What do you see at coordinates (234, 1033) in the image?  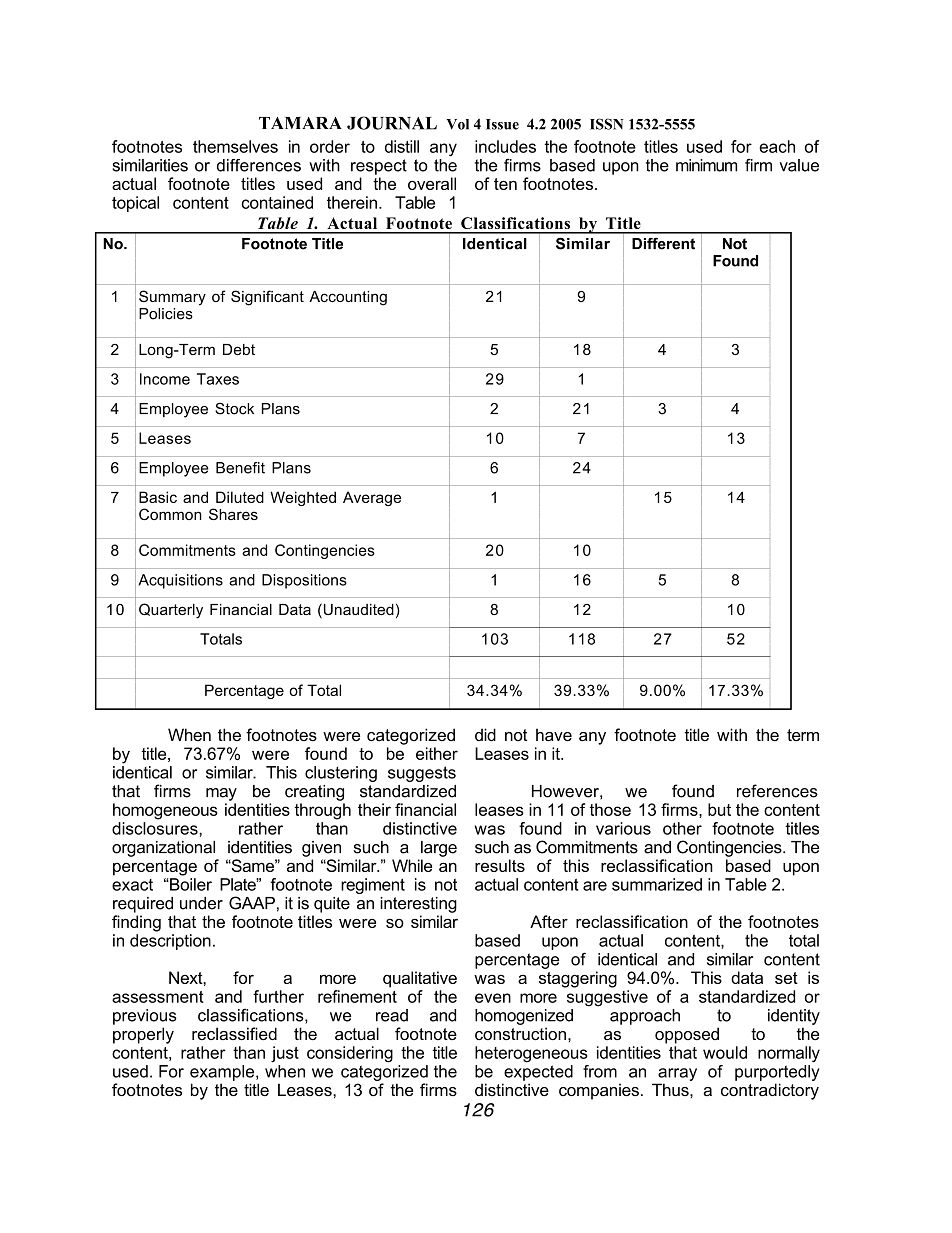 I see `reclassified` at bounding box center [234, 1033].
